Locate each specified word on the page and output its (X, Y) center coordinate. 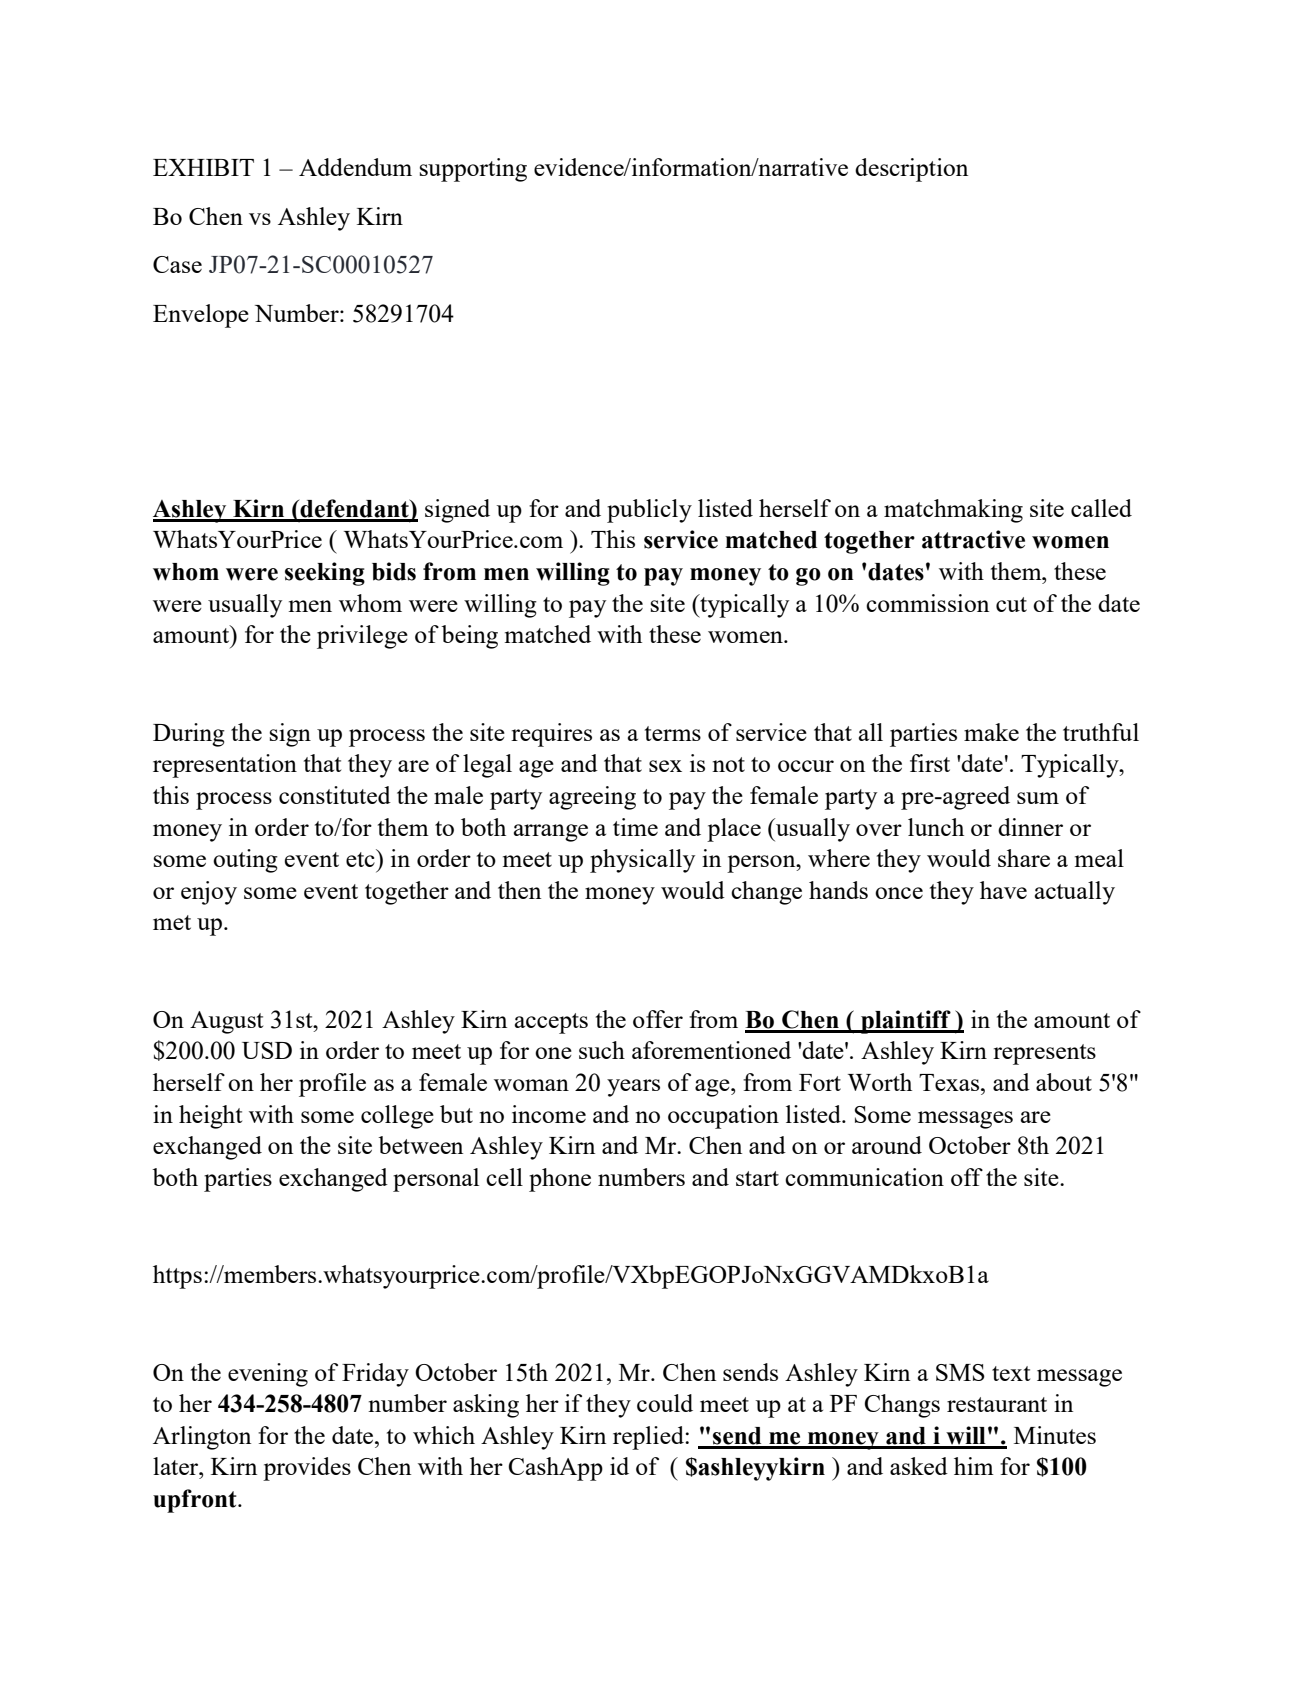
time (635, 827)
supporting (473, 170)
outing (245, 861)
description (911, 170)
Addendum (355, 167)
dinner (1030, 827)
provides (307, 1469)
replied (649, 1438)
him (974, 1466)
